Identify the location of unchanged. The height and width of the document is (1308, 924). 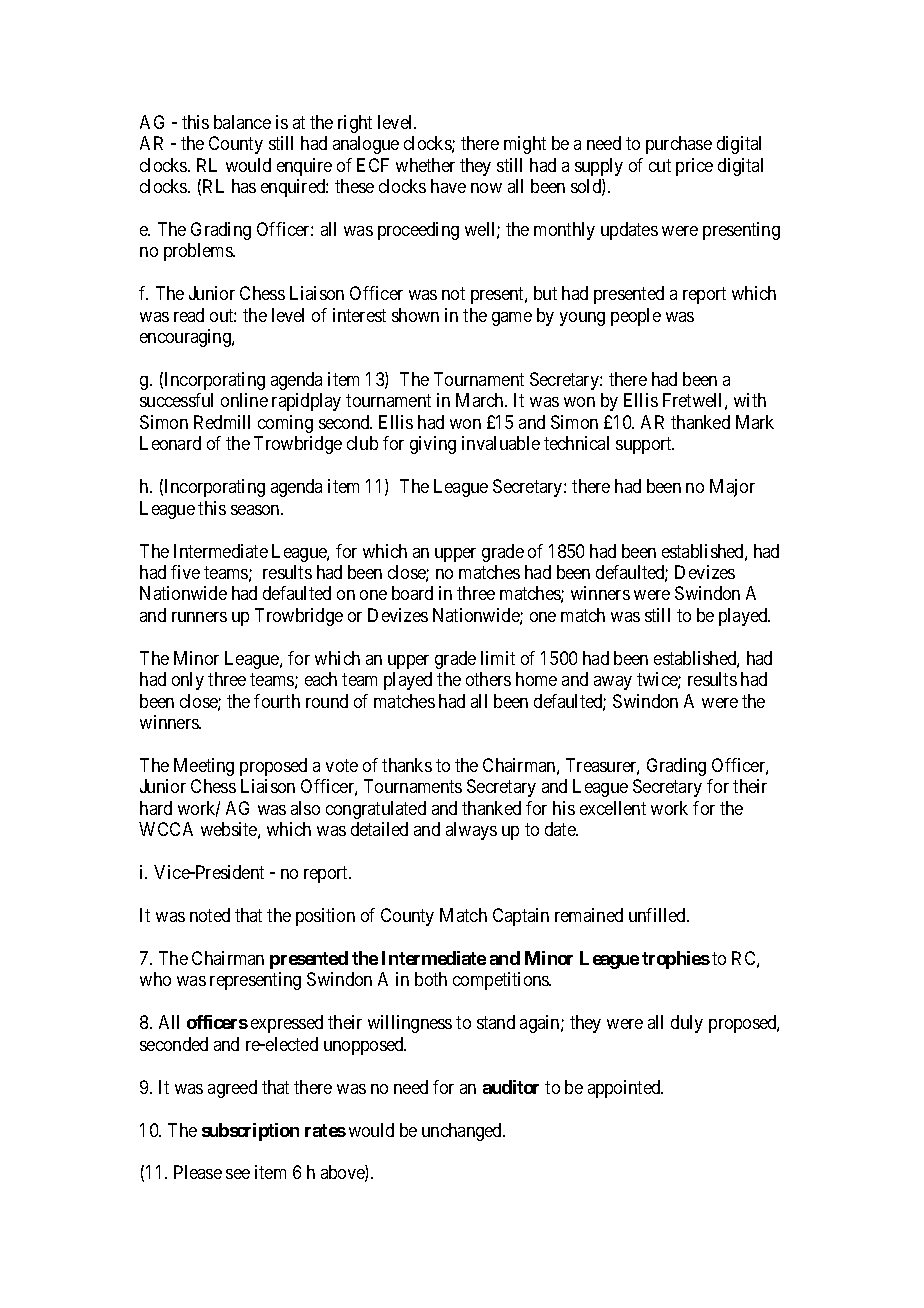
(463, 1132).
